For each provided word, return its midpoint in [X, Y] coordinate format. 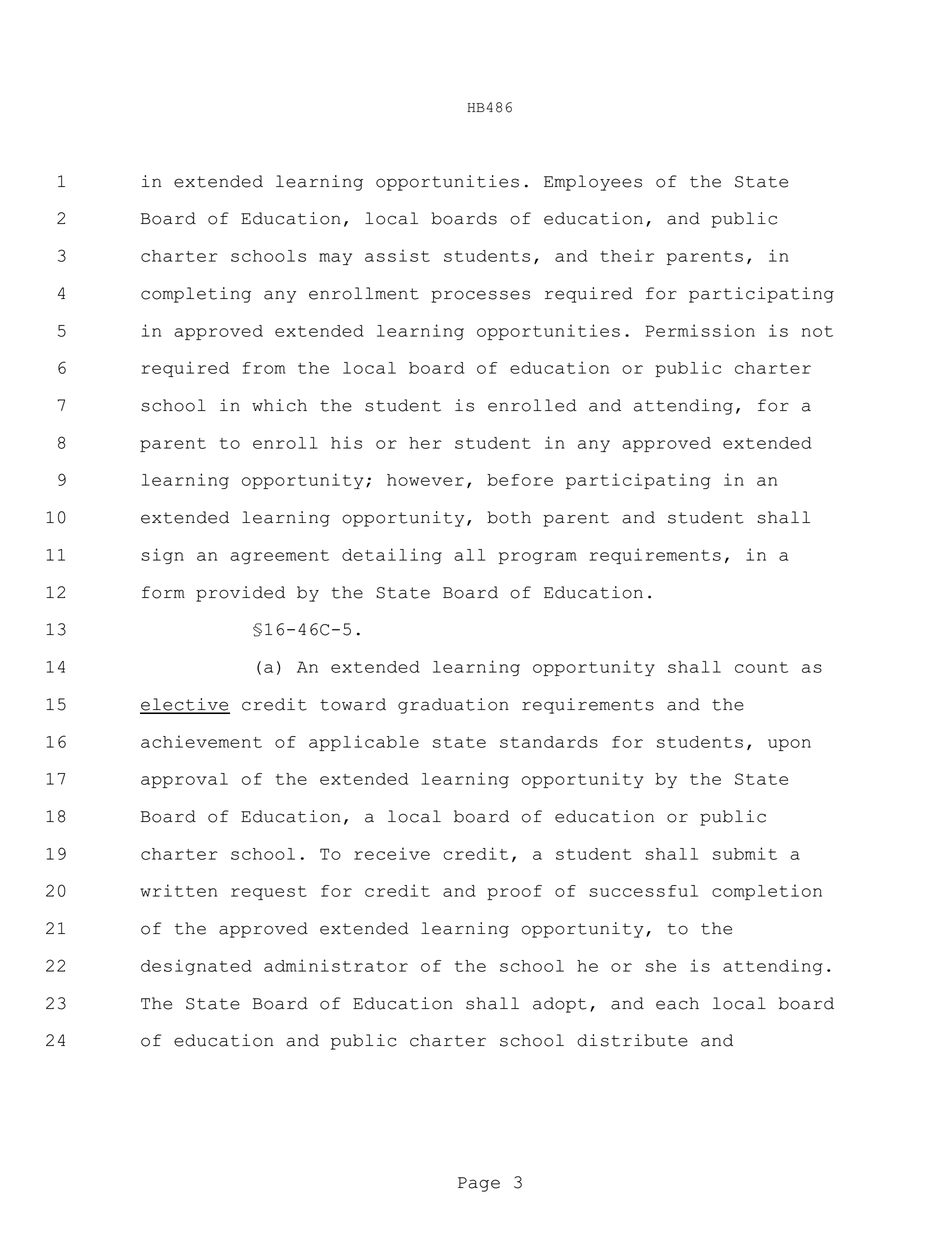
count [761, 667]
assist [397, 255]
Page [479, 1184]
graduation [453, 706]
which [279, 405]
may [335, 259]
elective [185, 705]
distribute [632, 1040]
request [269, 893]
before [520, 480]
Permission [700, 330]
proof [514, 892]
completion [767, 892]
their [627, 255]
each [677, 1003]
